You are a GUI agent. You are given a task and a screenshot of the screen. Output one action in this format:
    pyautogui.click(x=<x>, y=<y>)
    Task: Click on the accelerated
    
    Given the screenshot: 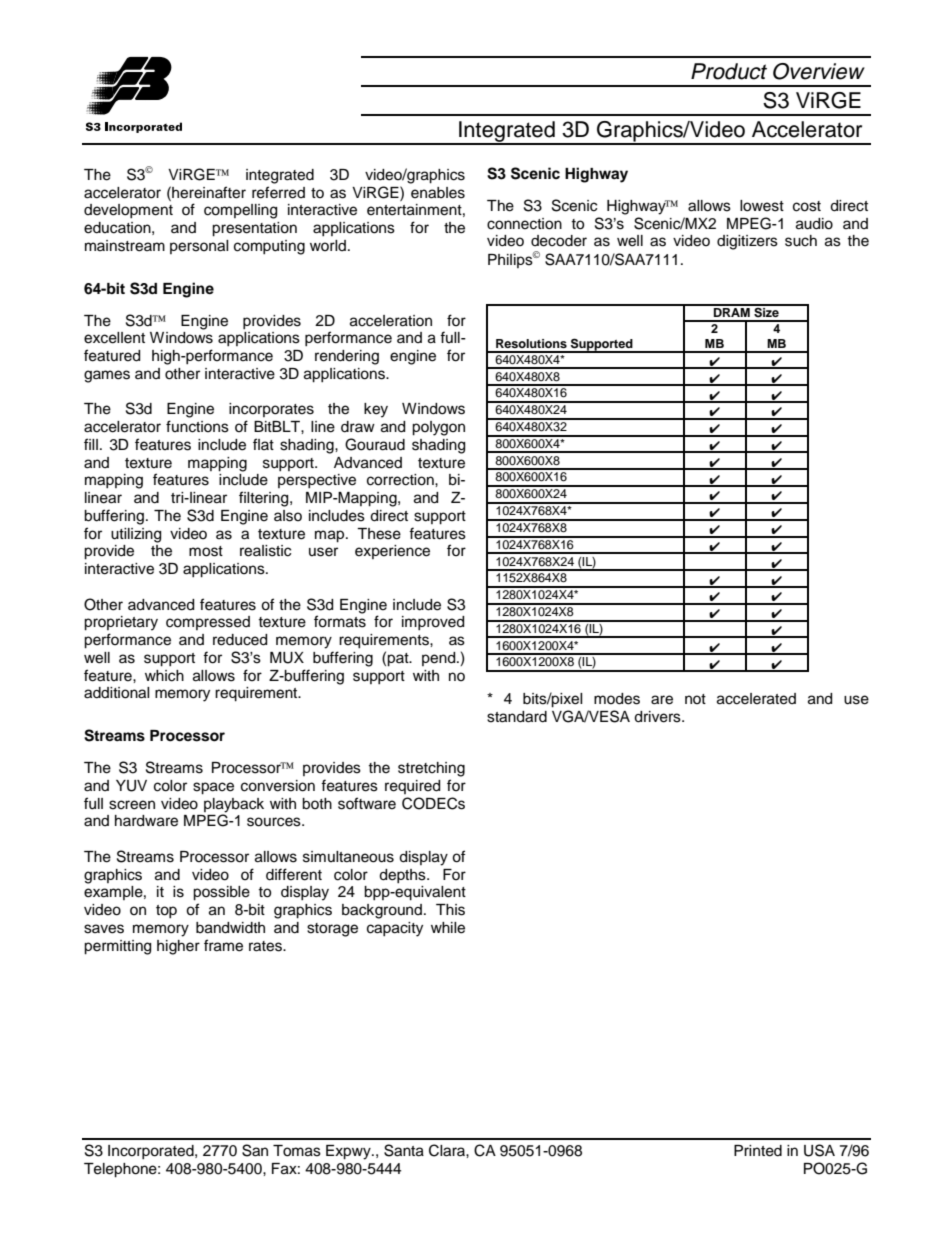 What is the action you would take?
    pyautogui.click(x=756, y=699)
